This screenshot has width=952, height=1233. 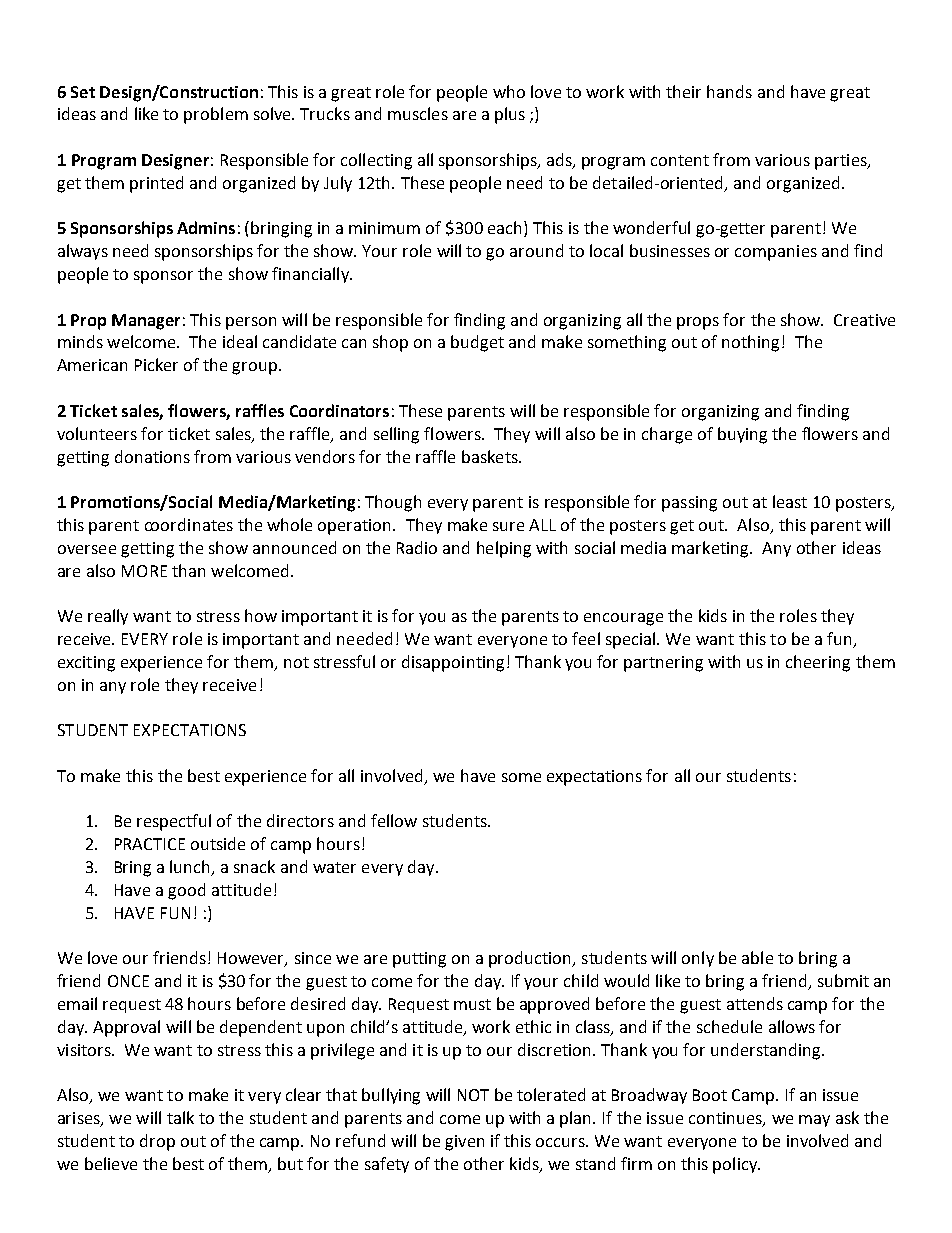 I want to click on disappointing, so click(x=453, y=663).
